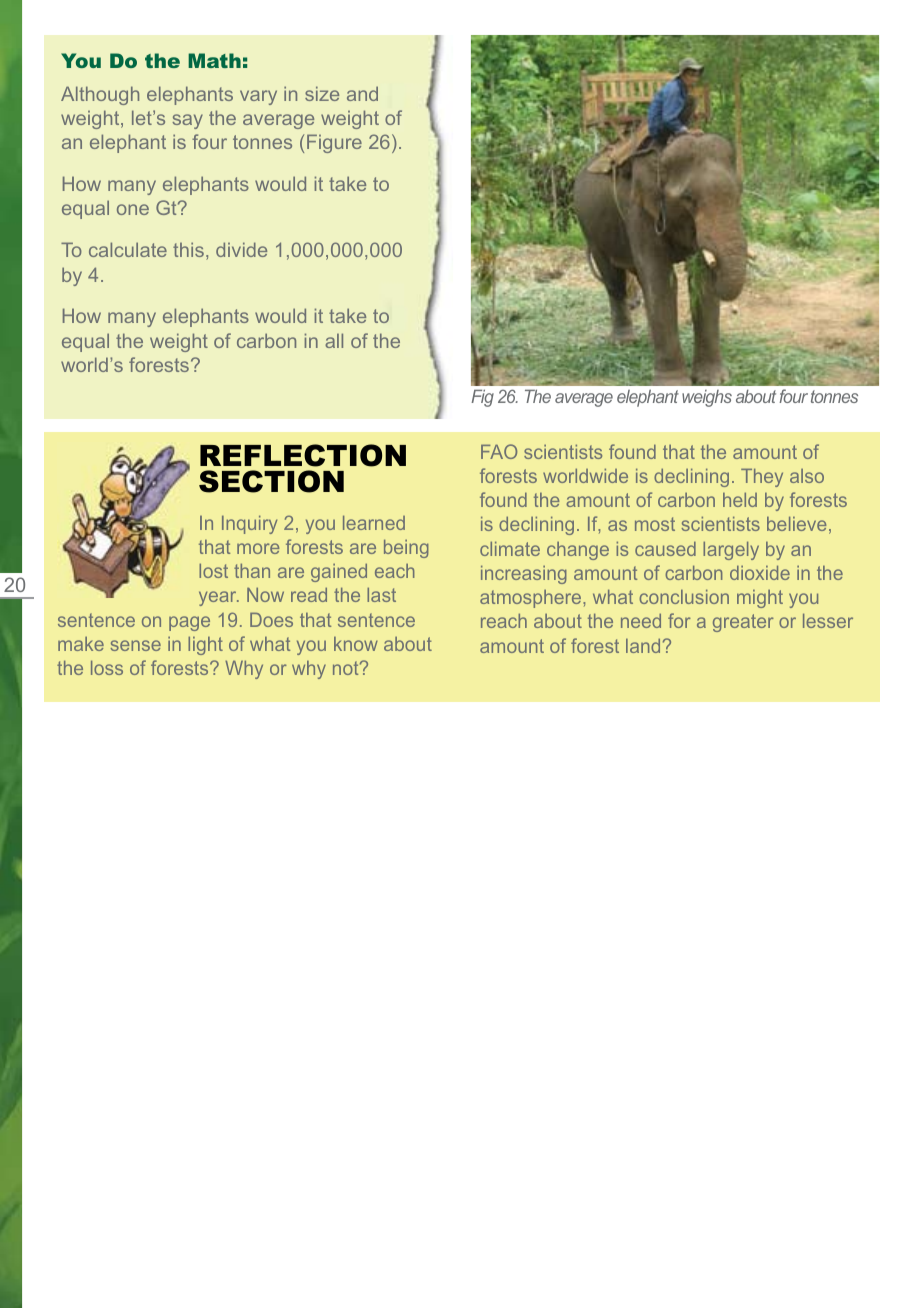 The height and width of the screenshot is (1308, 924). I want to click on FAO, so click(499, 451).
